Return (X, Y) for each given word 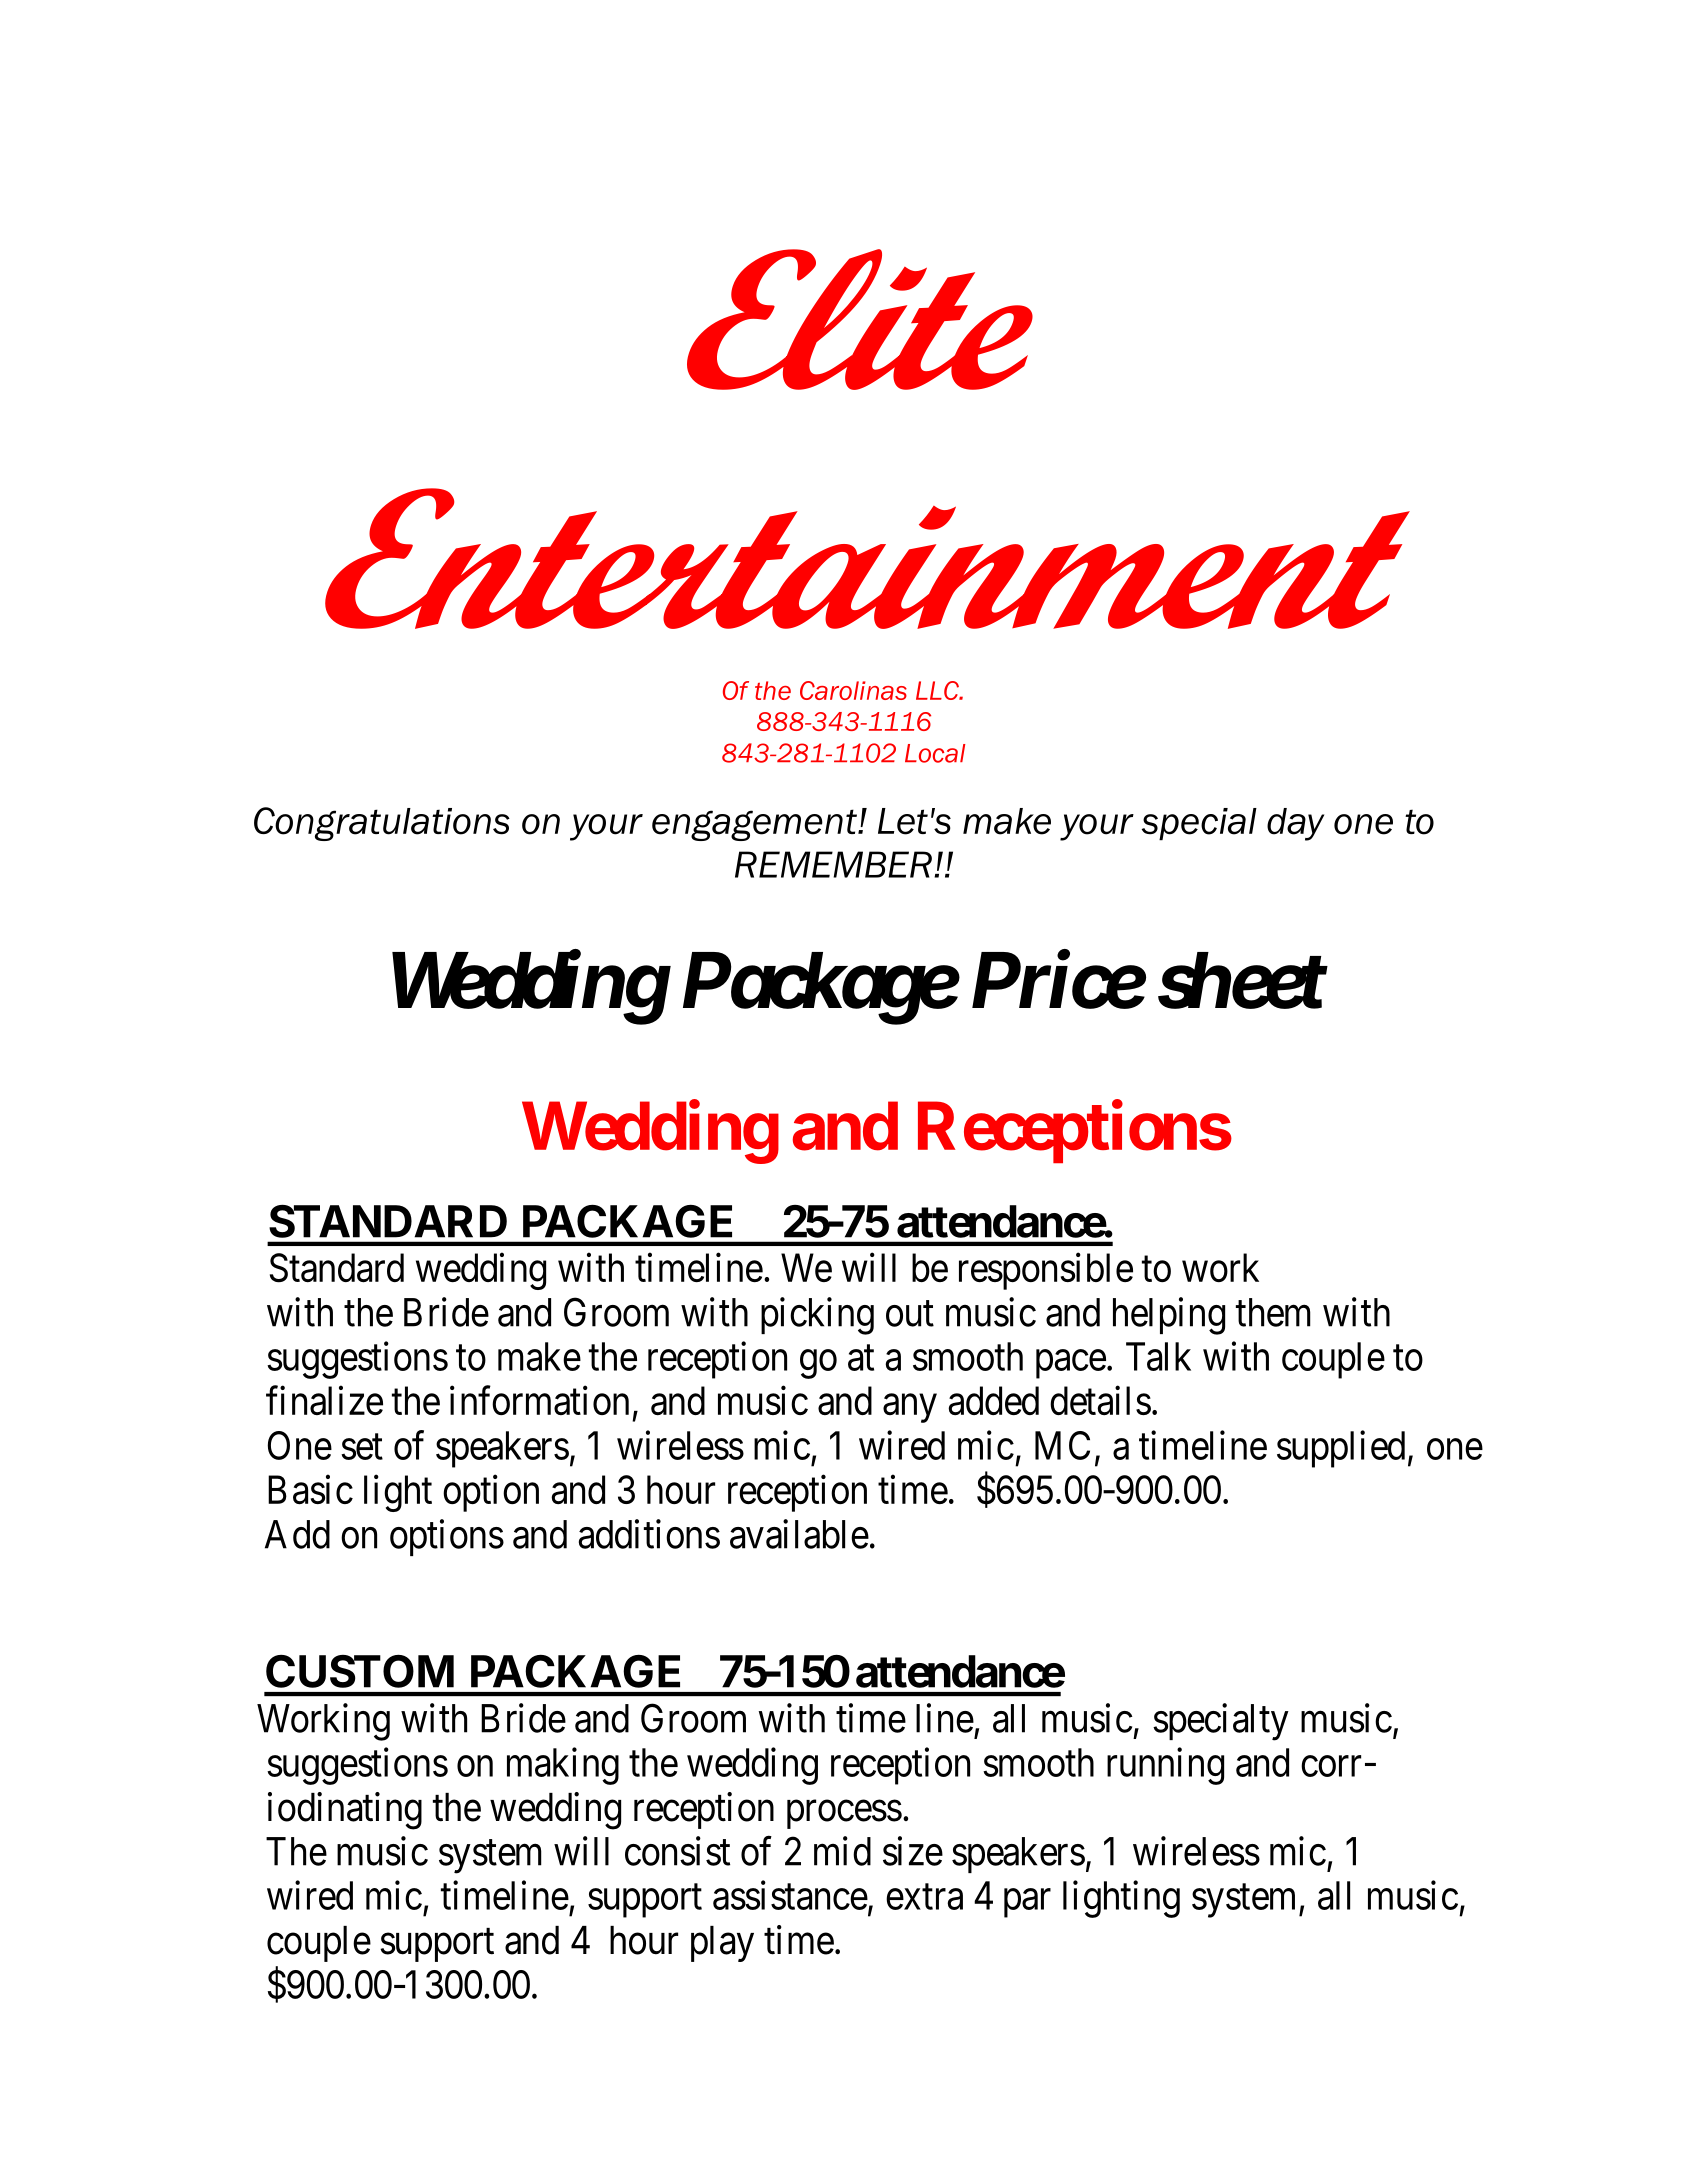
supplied (1341, 1449)
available (799, 1534)
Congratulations (382, 824)
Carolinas (853, 690)
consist (677, 1851)
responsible (1046, 1271)
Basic (310, 1490)
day (1295, 824)
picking (817, 1316)
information (539, 1400)
